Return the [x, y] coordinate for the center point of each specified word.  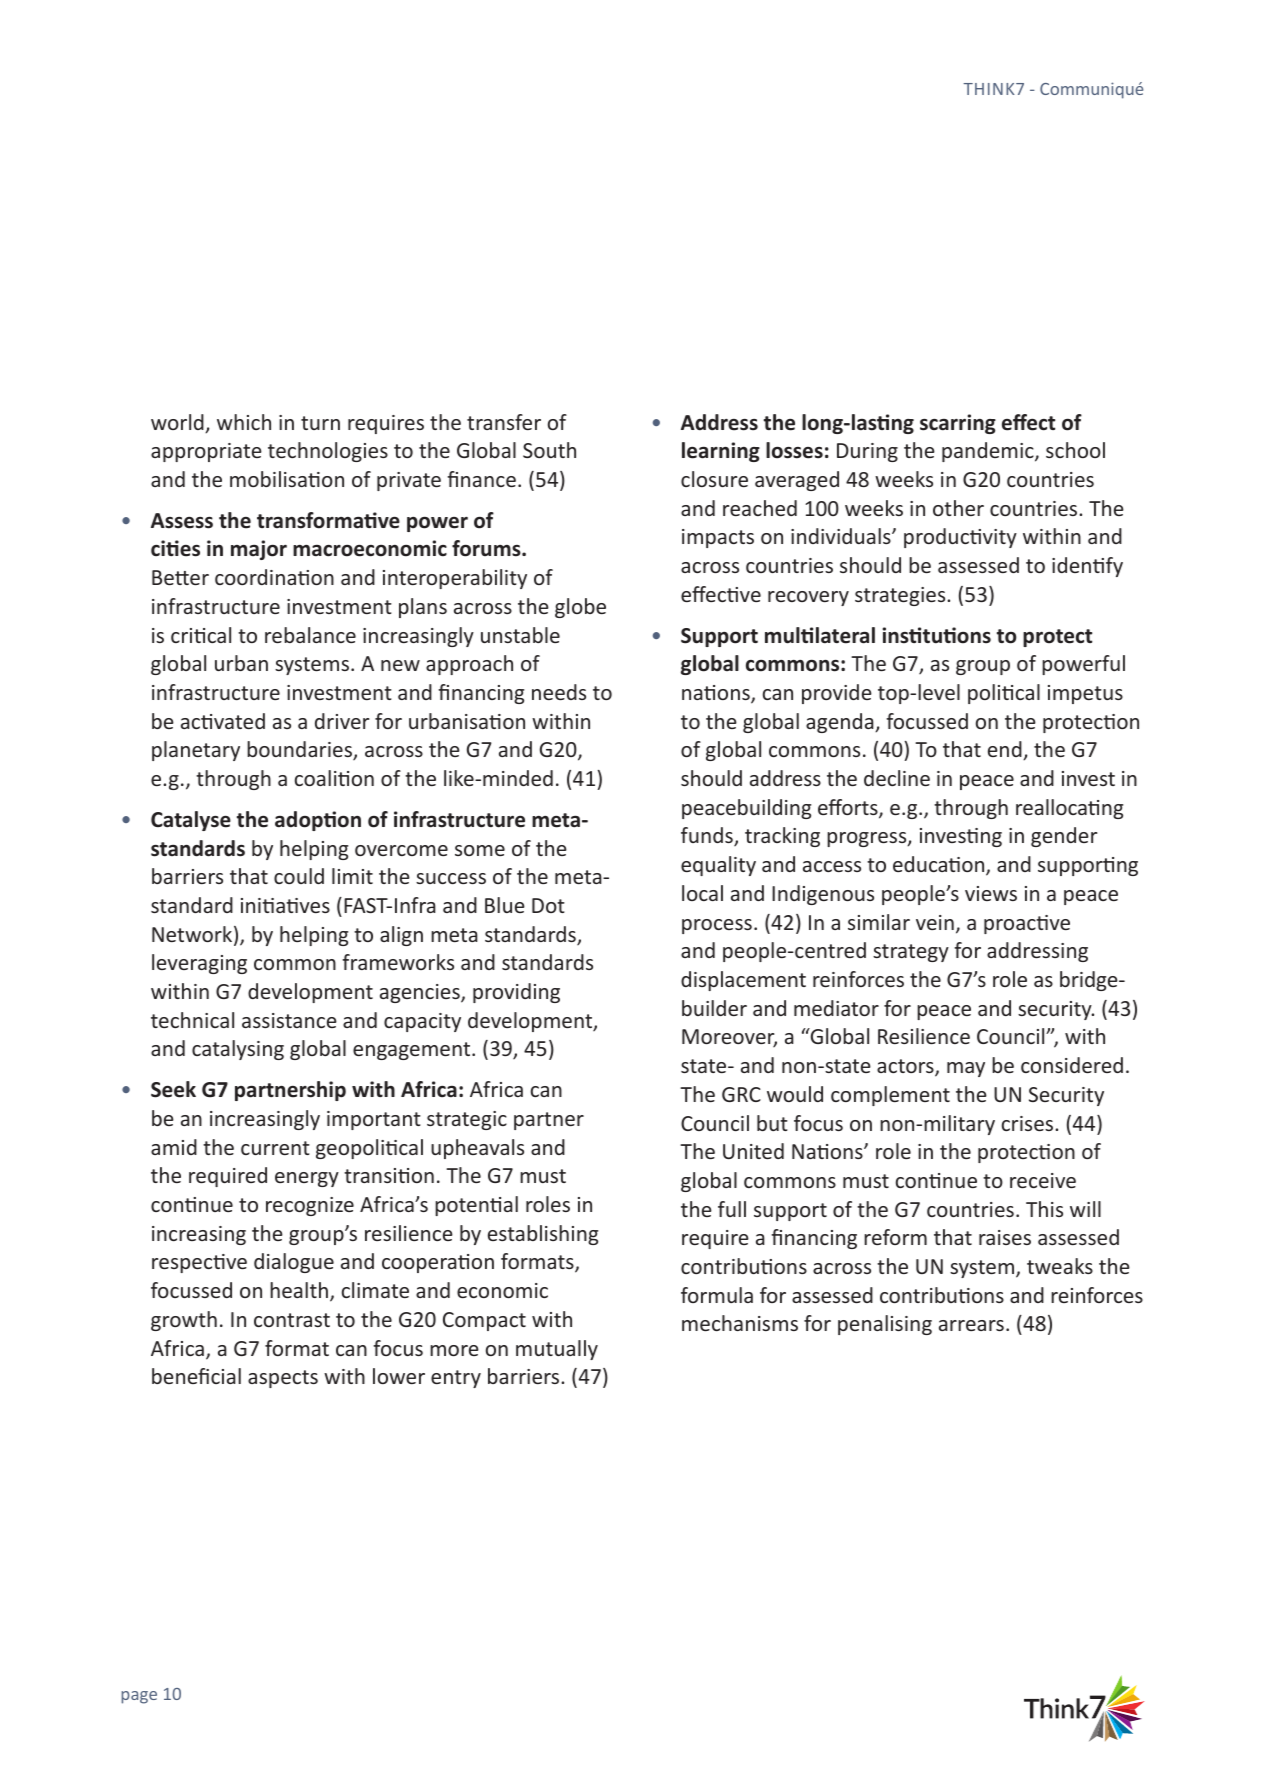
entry [456, 1379]
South [549, 450]
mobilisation [287, 479]
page [139, 1697]
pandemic [989, 452]
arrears [971, 1325]
